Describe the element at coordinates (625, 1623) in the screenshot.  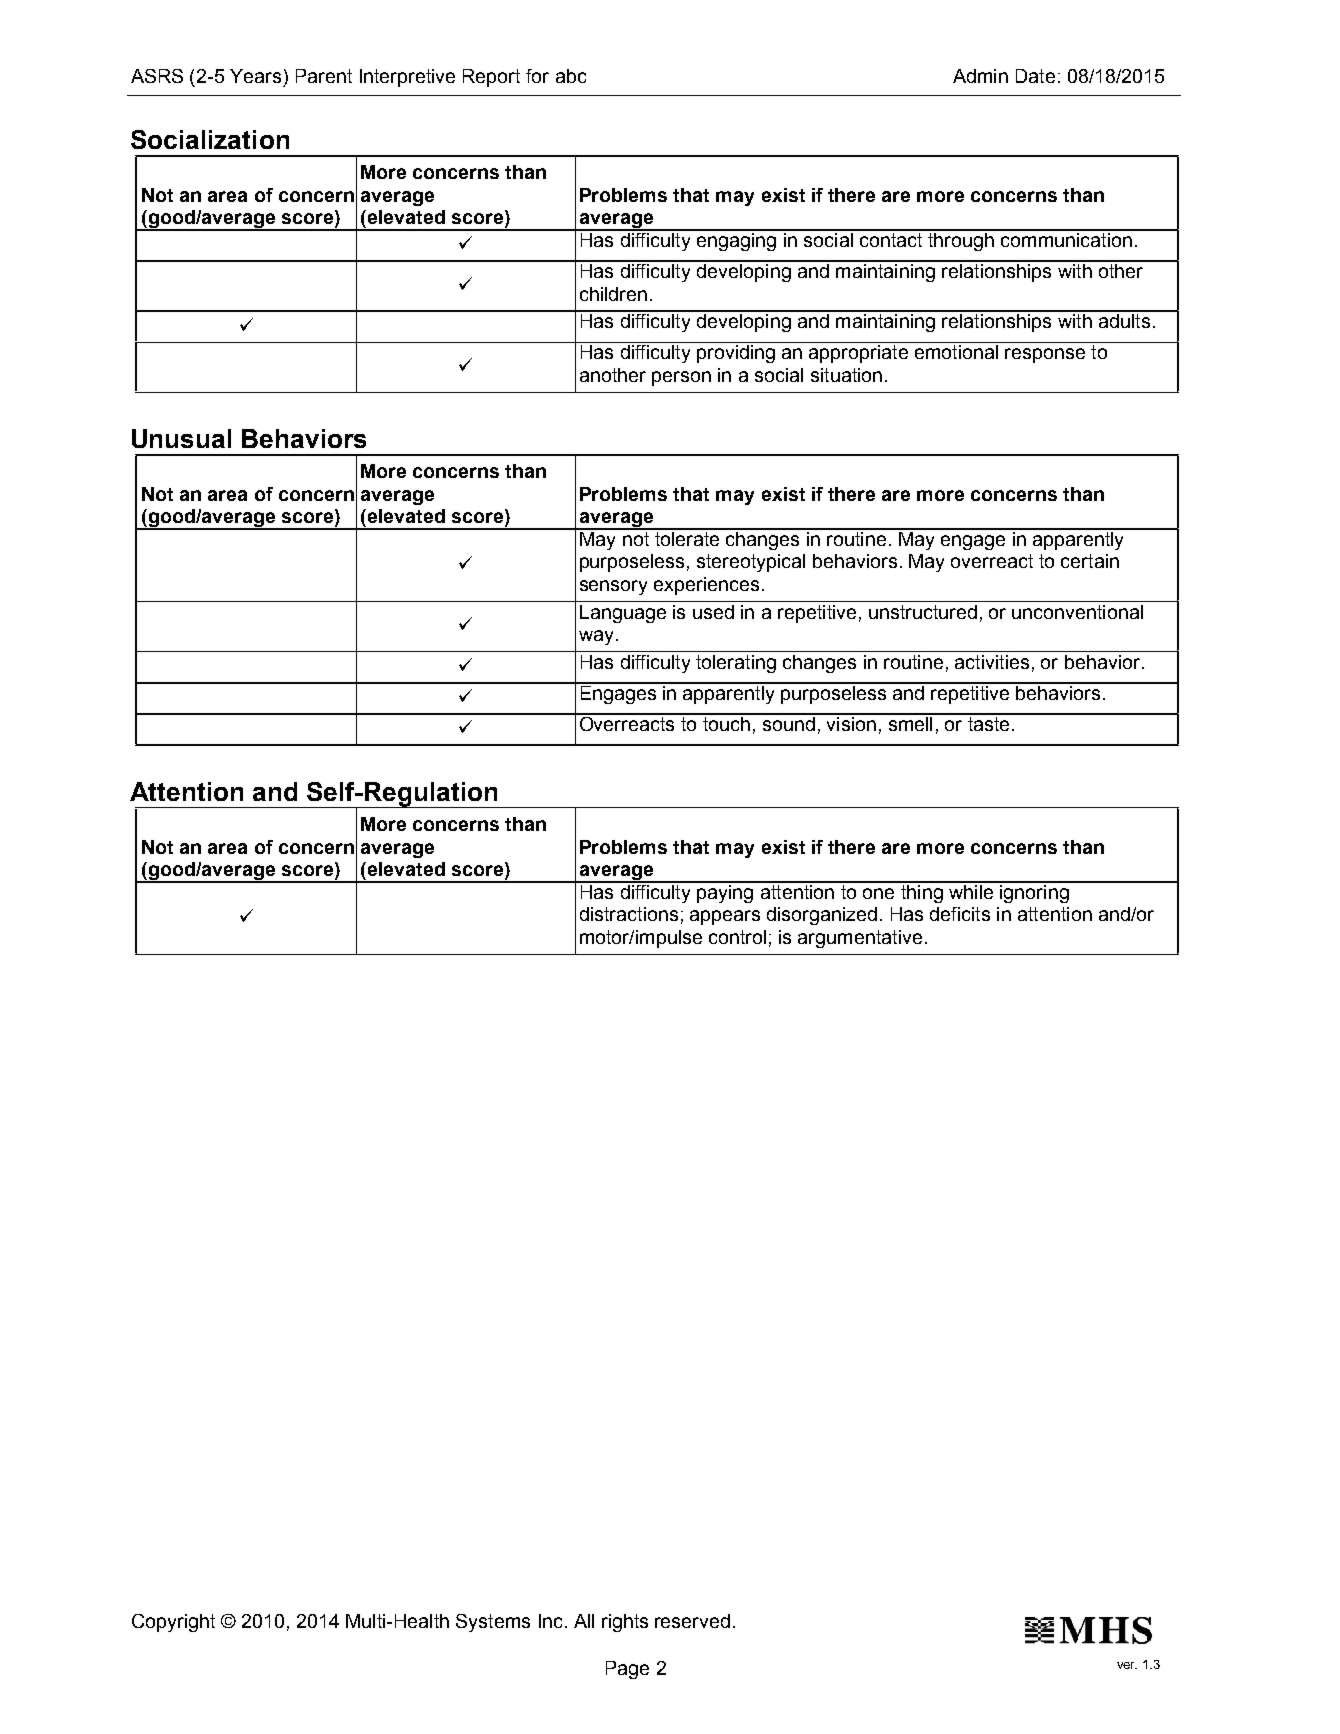
I see `rights` at that location.
